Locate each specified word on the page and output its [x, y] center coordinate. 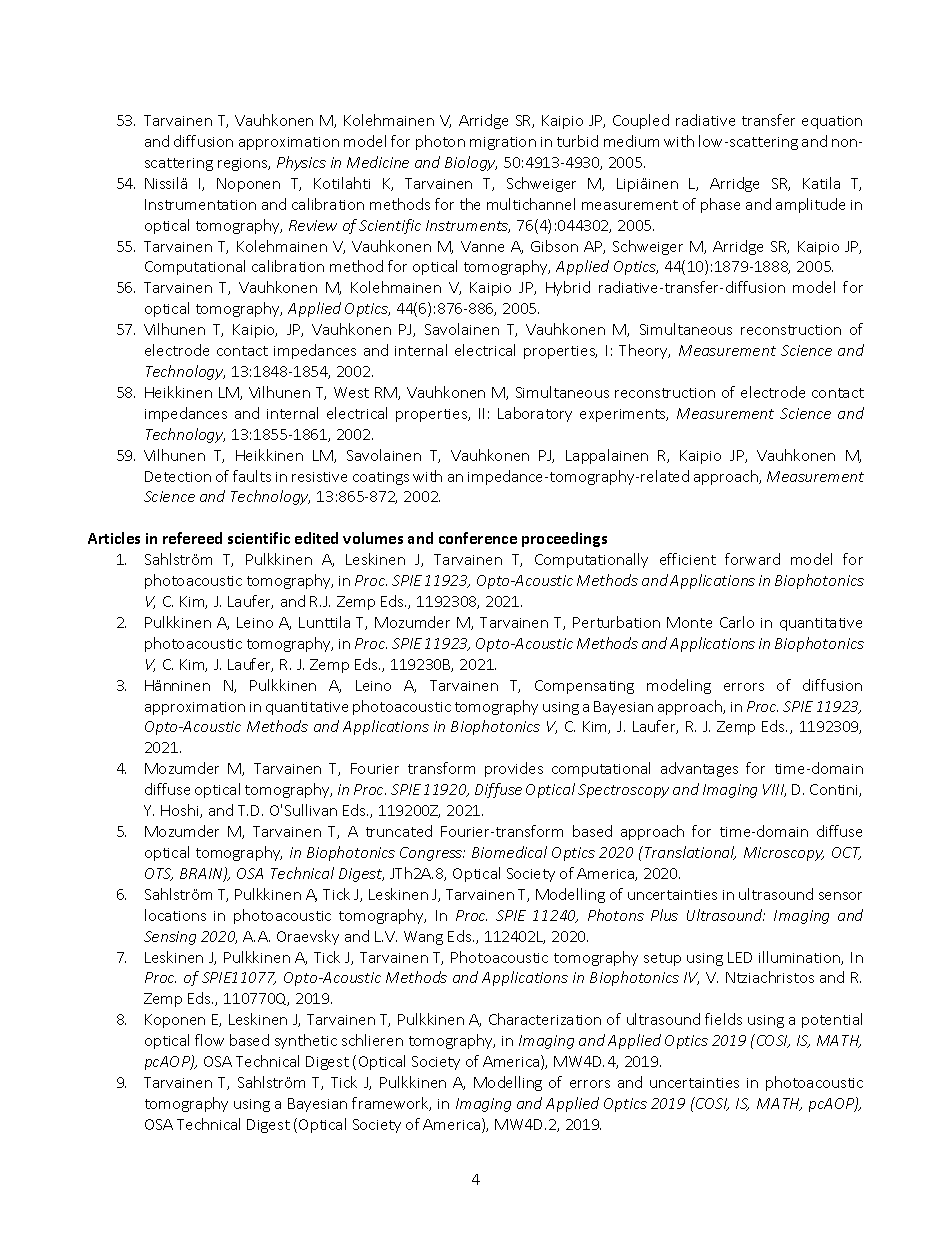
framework [391, 1104]
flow [209, 1040]
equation [832, 122]
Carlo [737, 622]
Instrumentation [200, 204]
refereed [192, 538]
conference [478, 538]
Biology [471, 163]
